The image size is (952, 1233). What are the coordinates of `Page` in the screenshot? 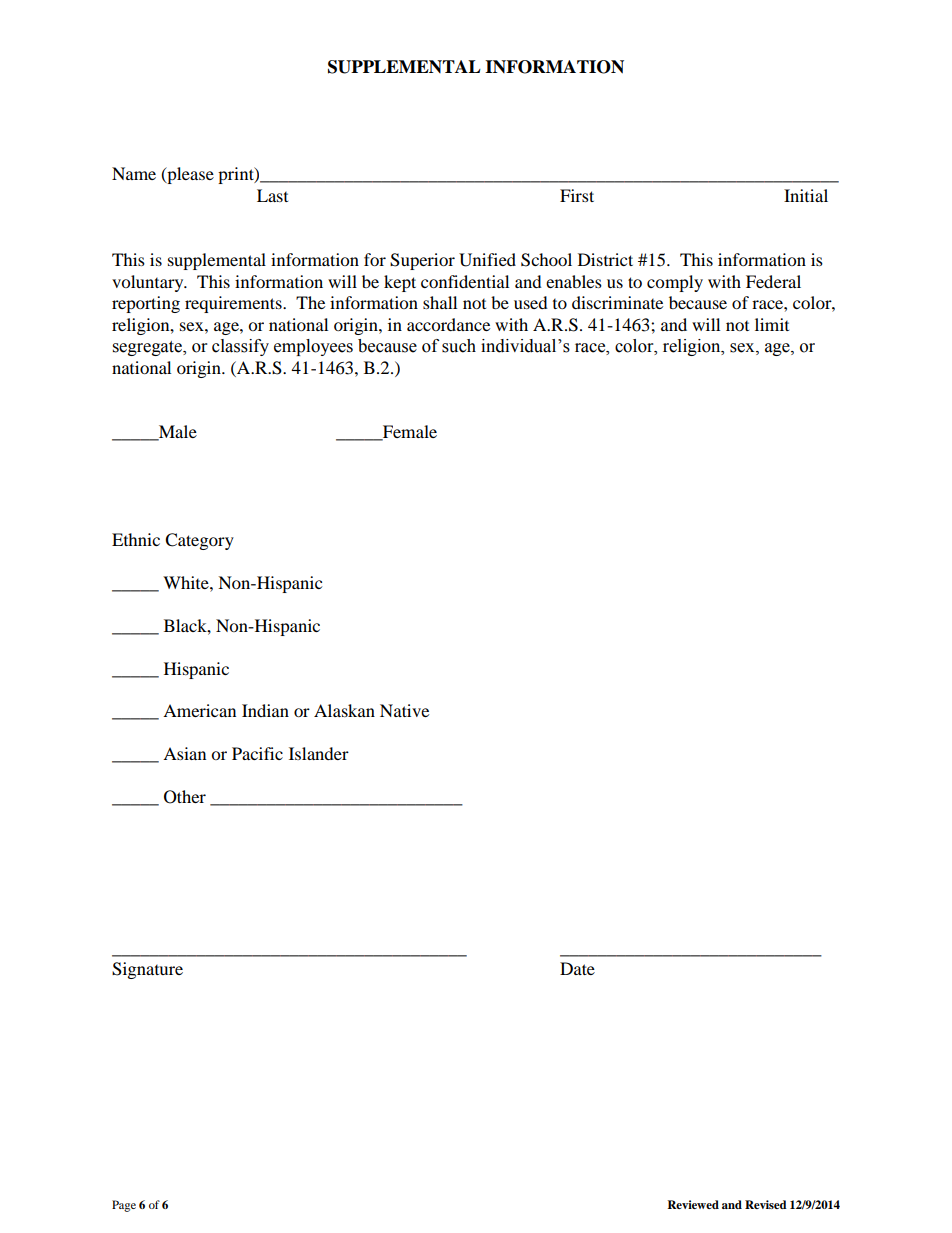 It's located at (124, 1206).
